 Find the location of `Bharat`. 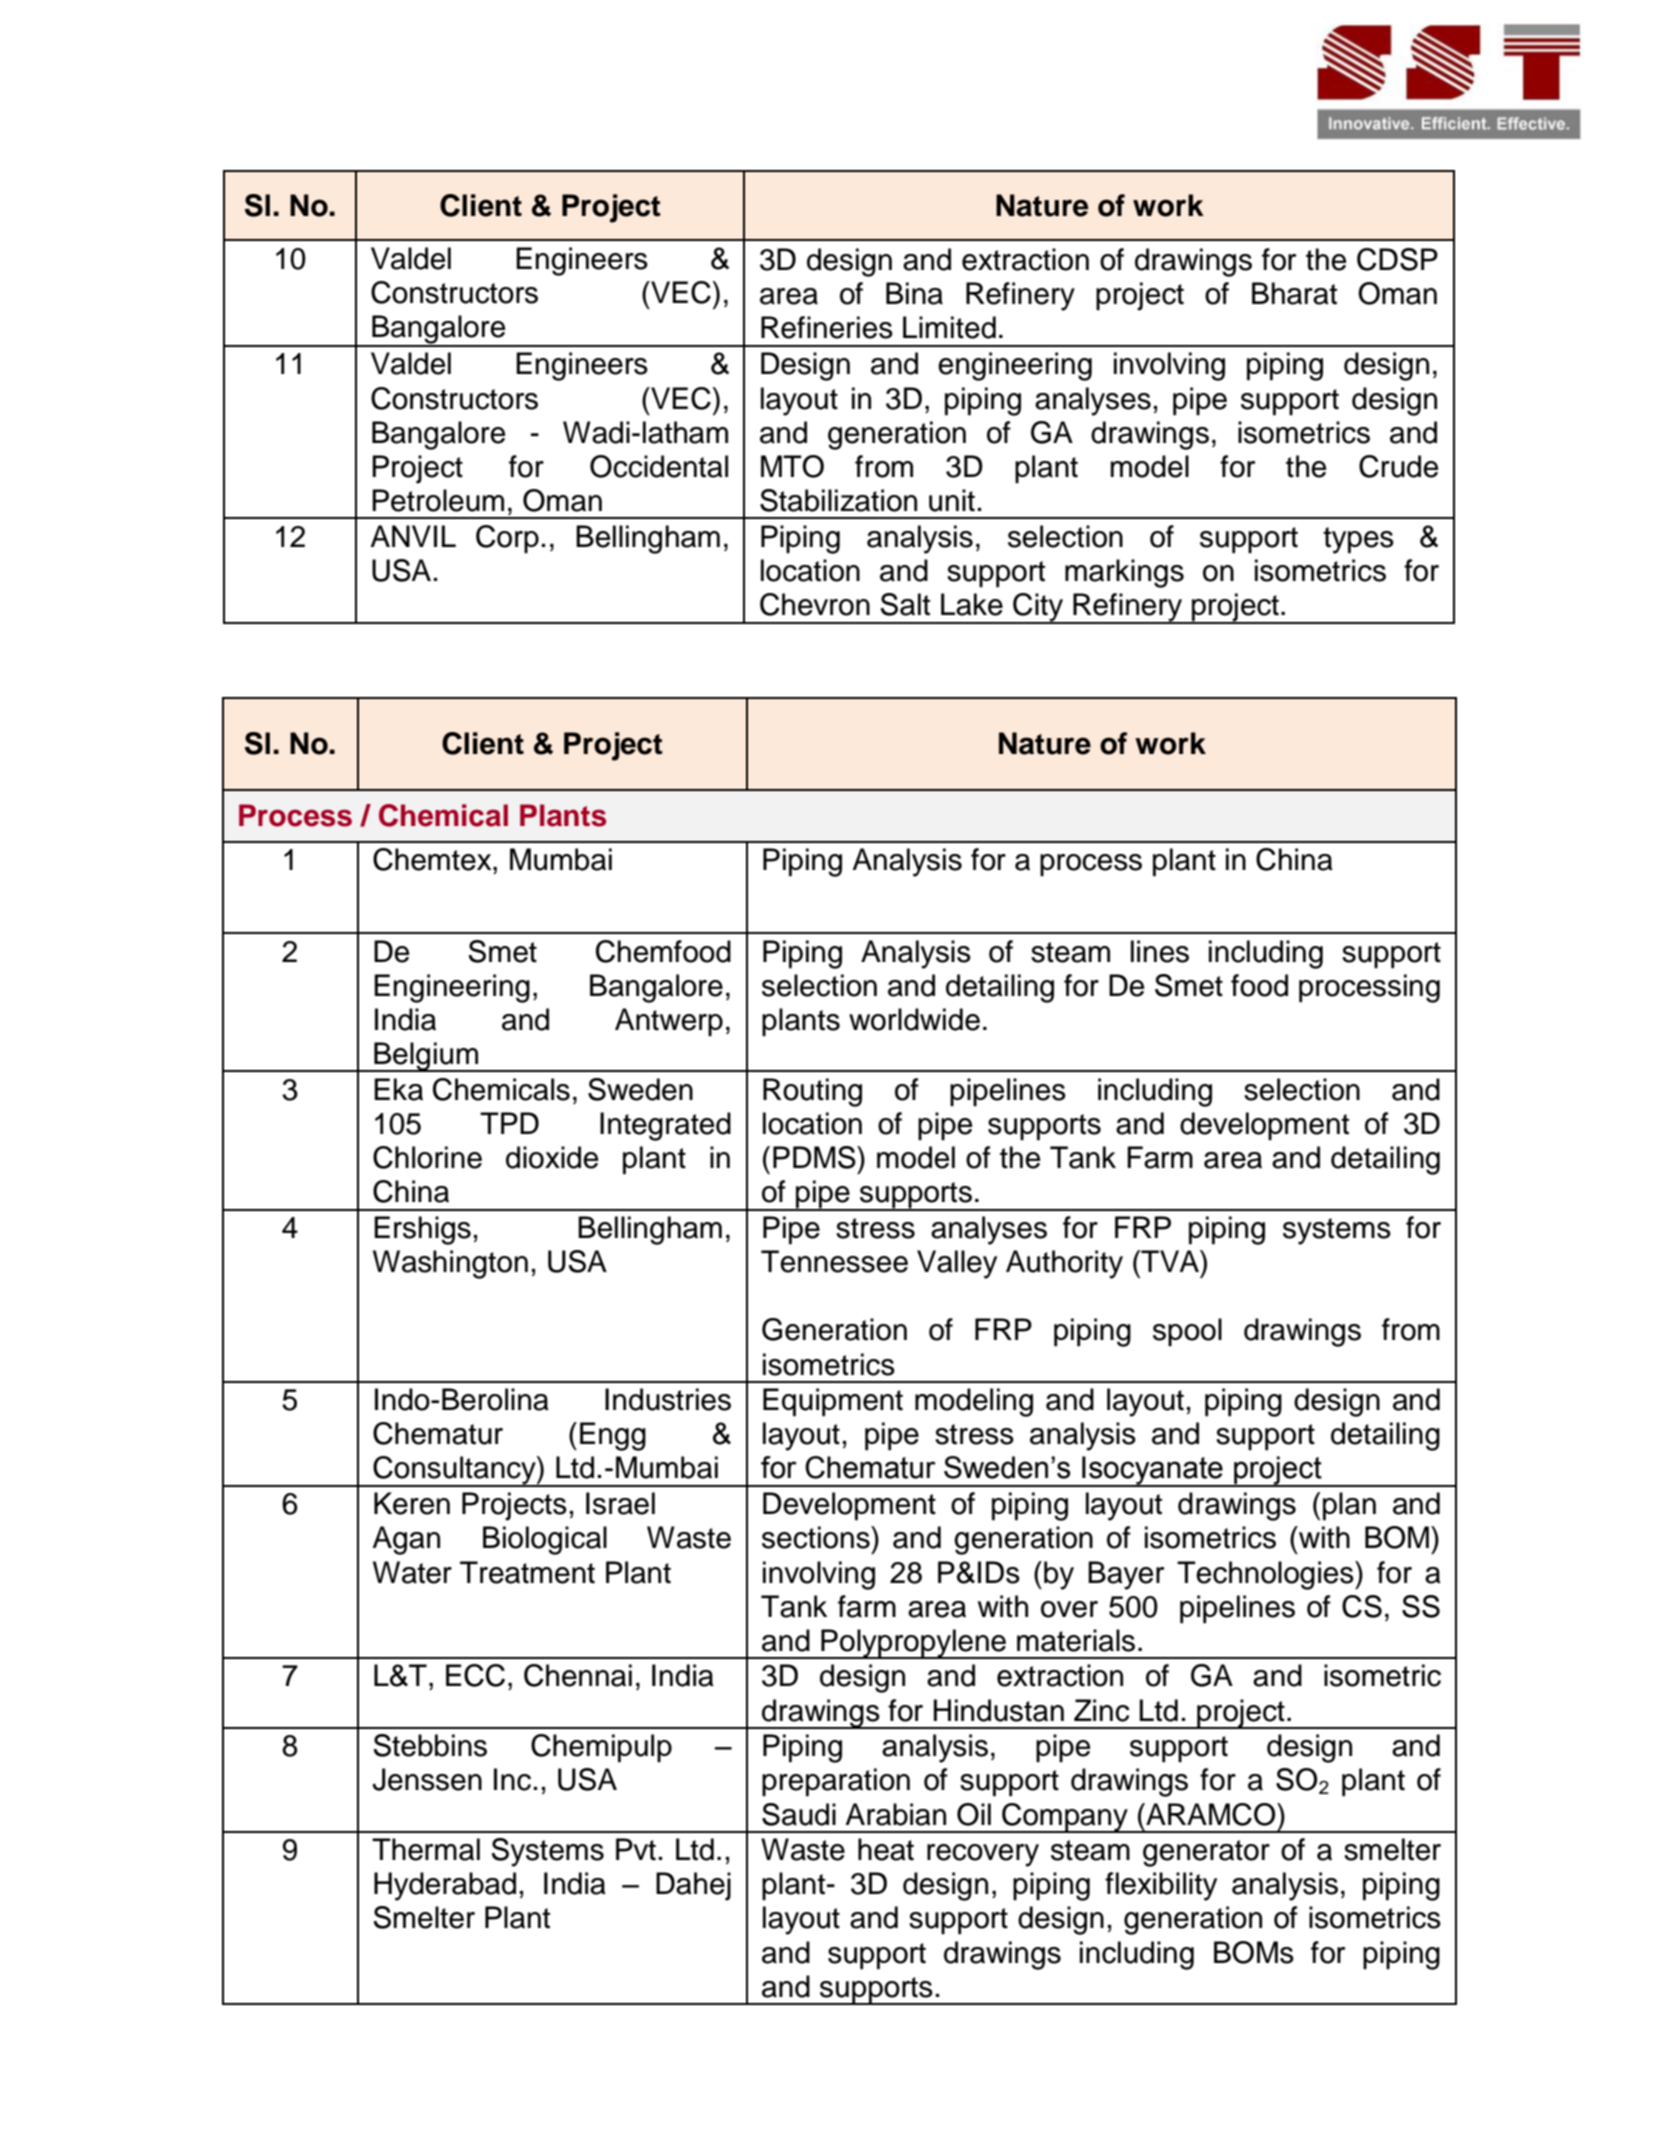

Bharat is located at coordinates (1294, 293).
